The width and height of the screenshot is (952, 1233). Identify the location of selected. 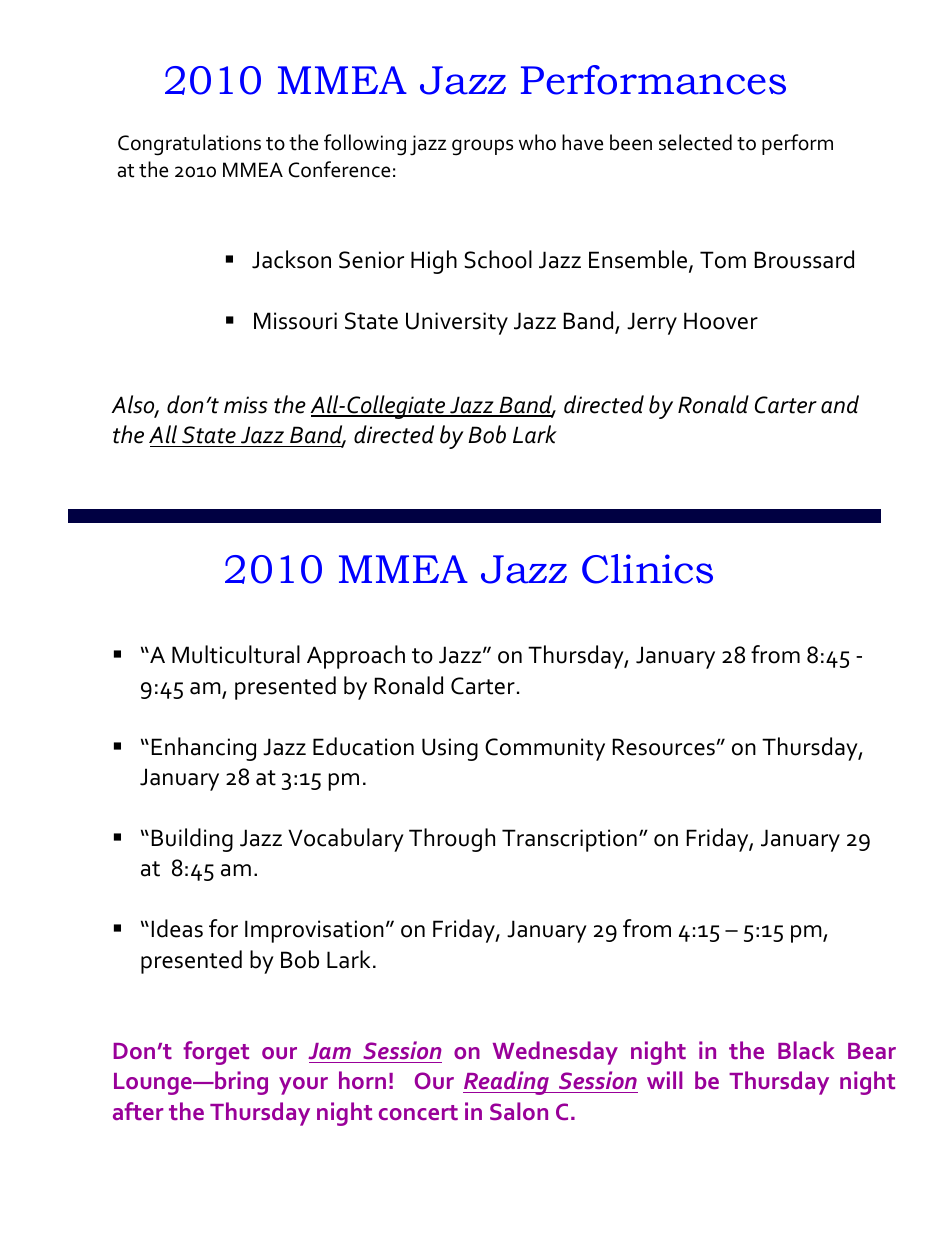
(695, 142).
